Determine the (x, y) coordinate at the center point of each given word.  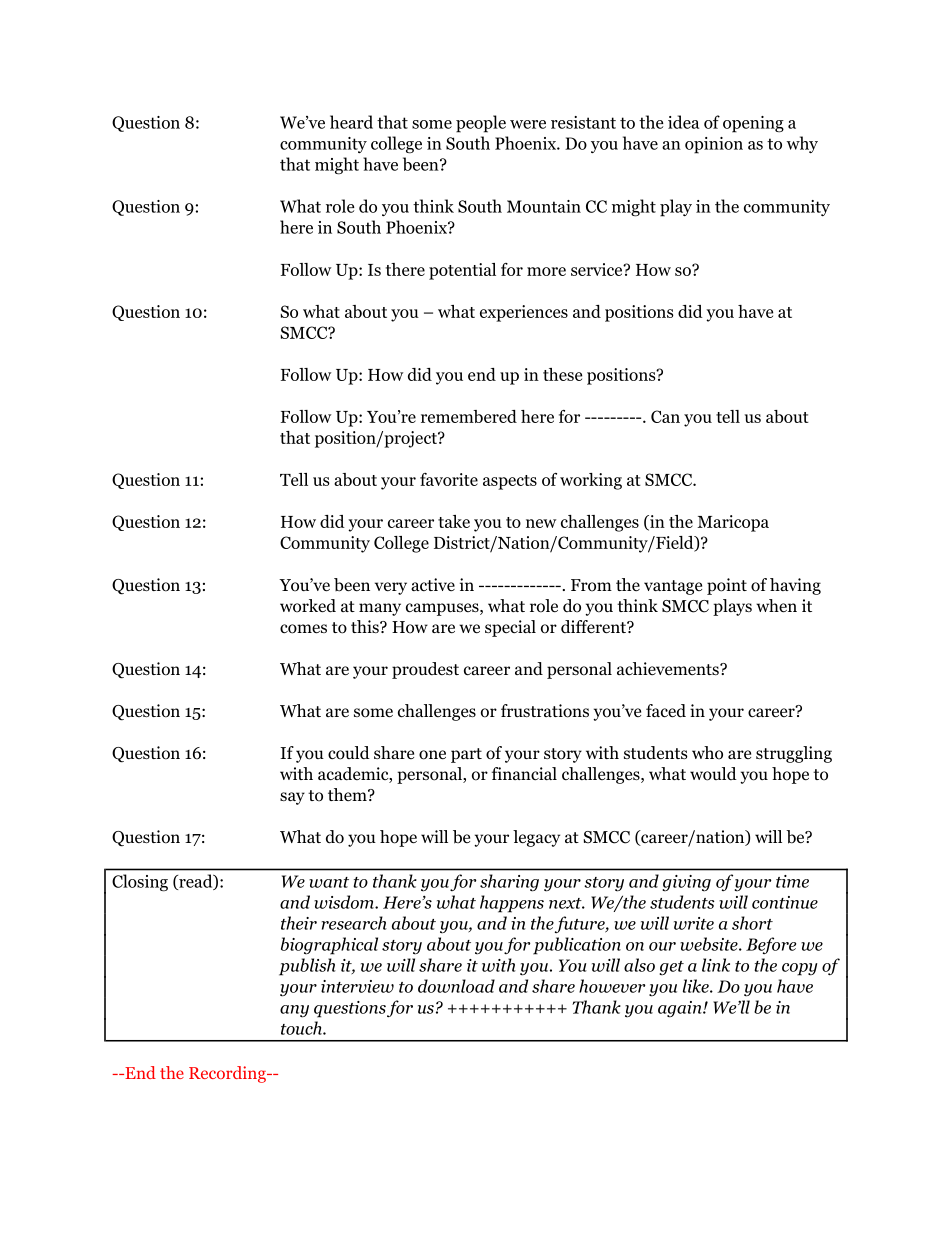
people (481, 124)
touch (302, 1028)
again (681, 1009)
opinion (714, 145)
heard (351, 122)
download (456, 986)
